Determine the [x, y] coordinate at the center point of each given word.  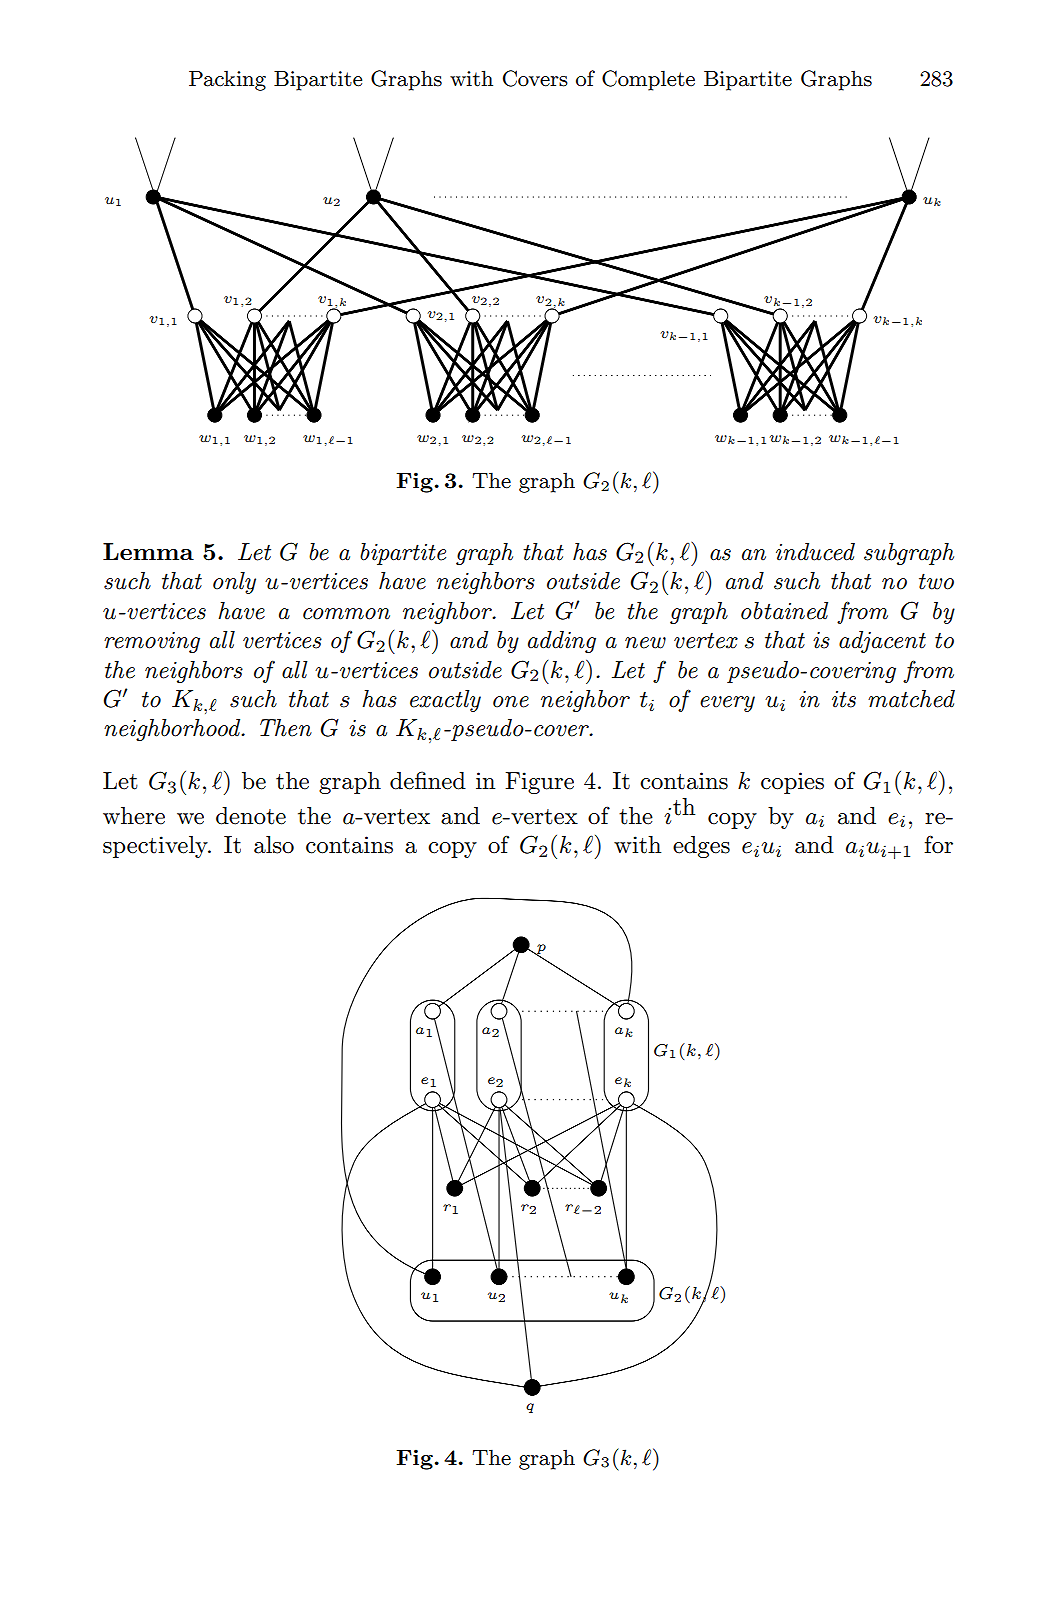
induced [815, 552]
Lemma [148, 551]
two [936, 581]
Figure [539, 783]
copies [792, 783]
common [346, 614]
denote [251, 816]
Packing [227, 80]
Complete [648, 80]
